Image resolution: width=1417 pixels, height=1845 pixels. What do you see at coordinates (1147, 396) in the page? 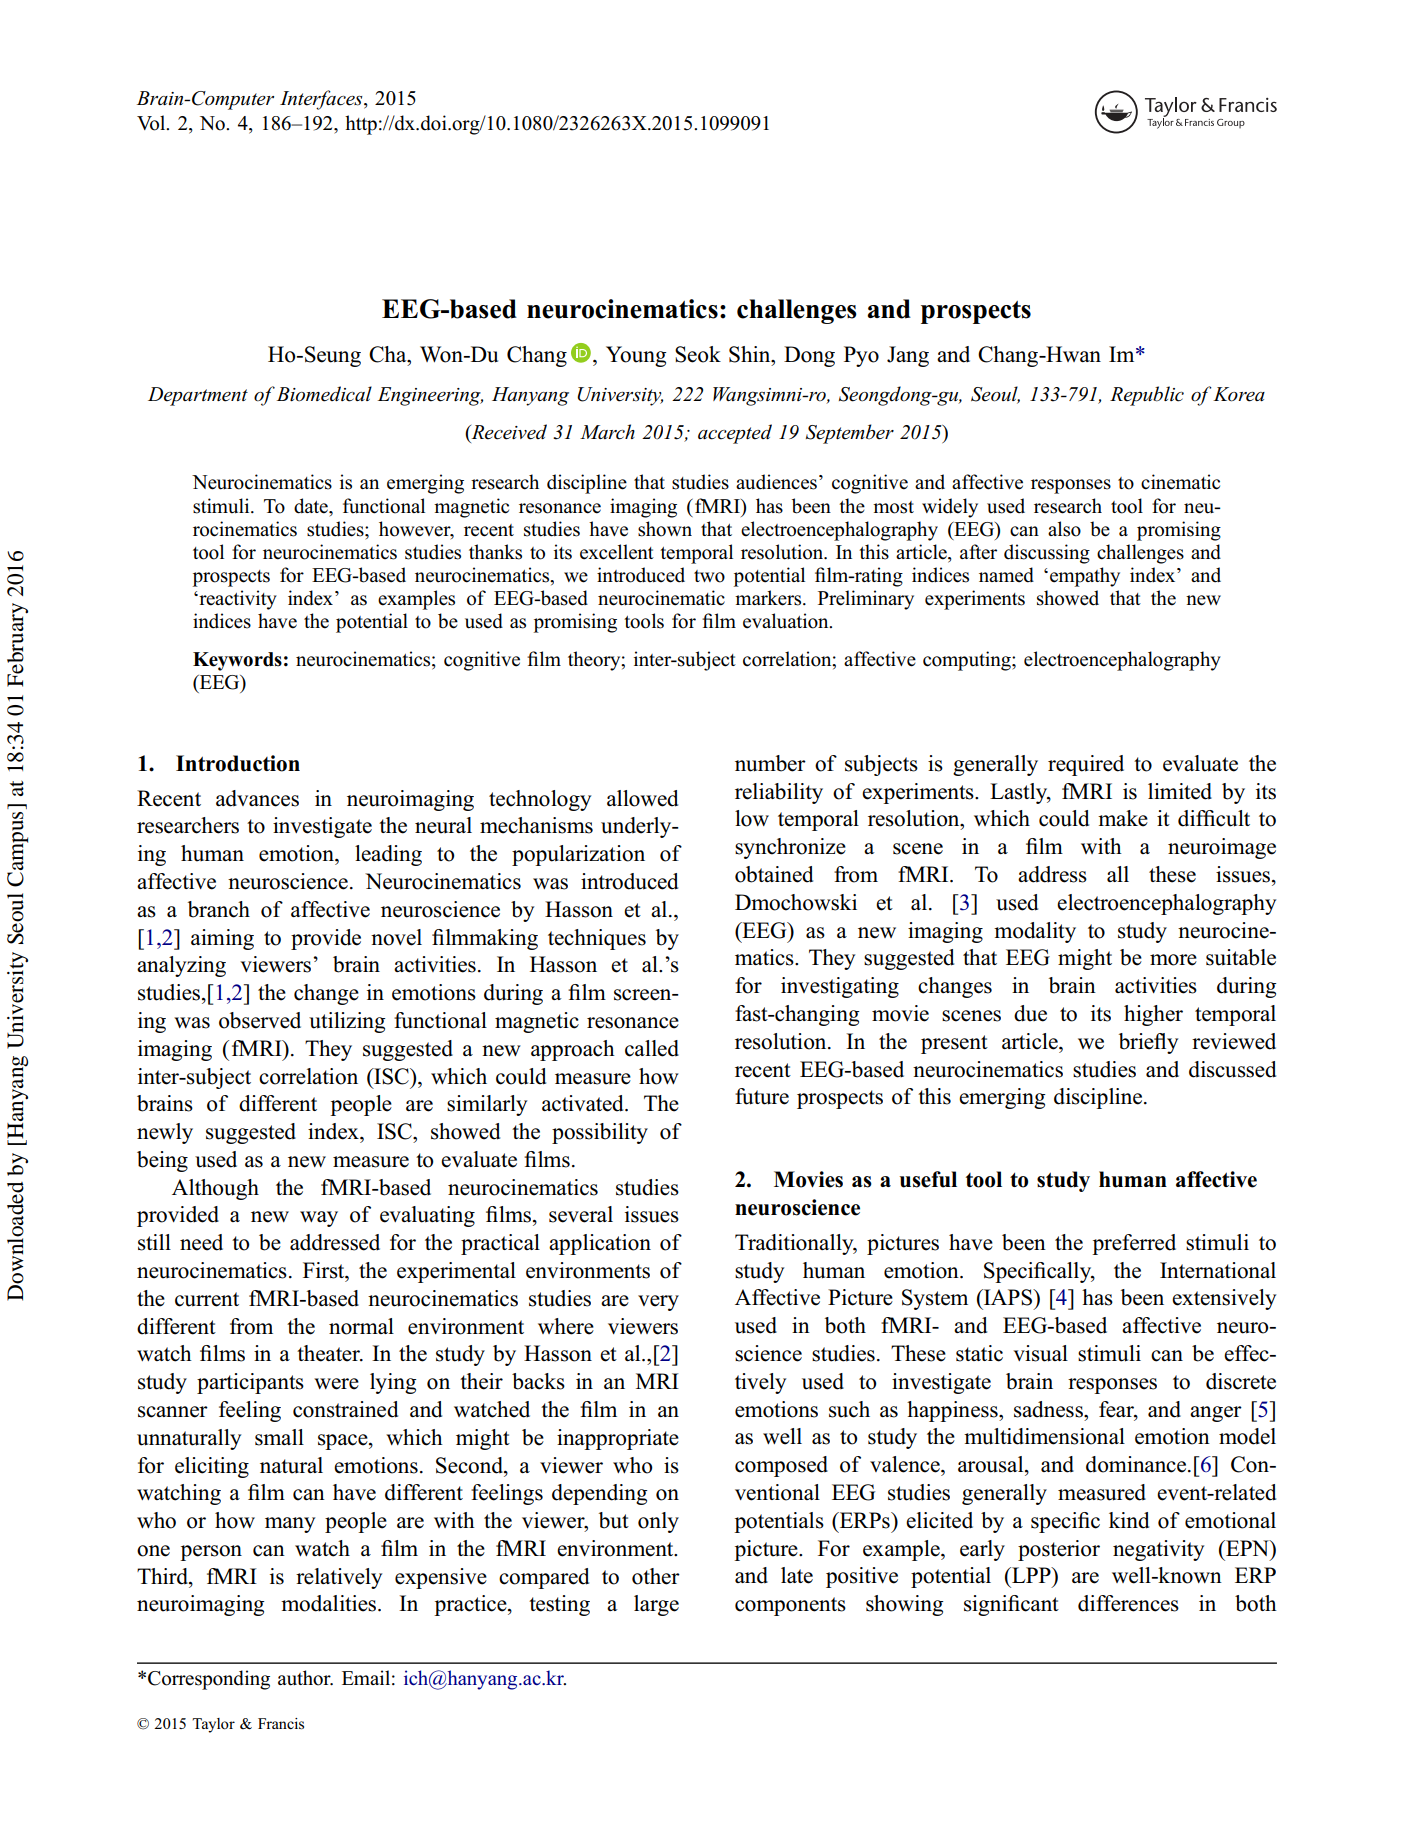
I see `Republic` at bounding box center [1147, 396].
